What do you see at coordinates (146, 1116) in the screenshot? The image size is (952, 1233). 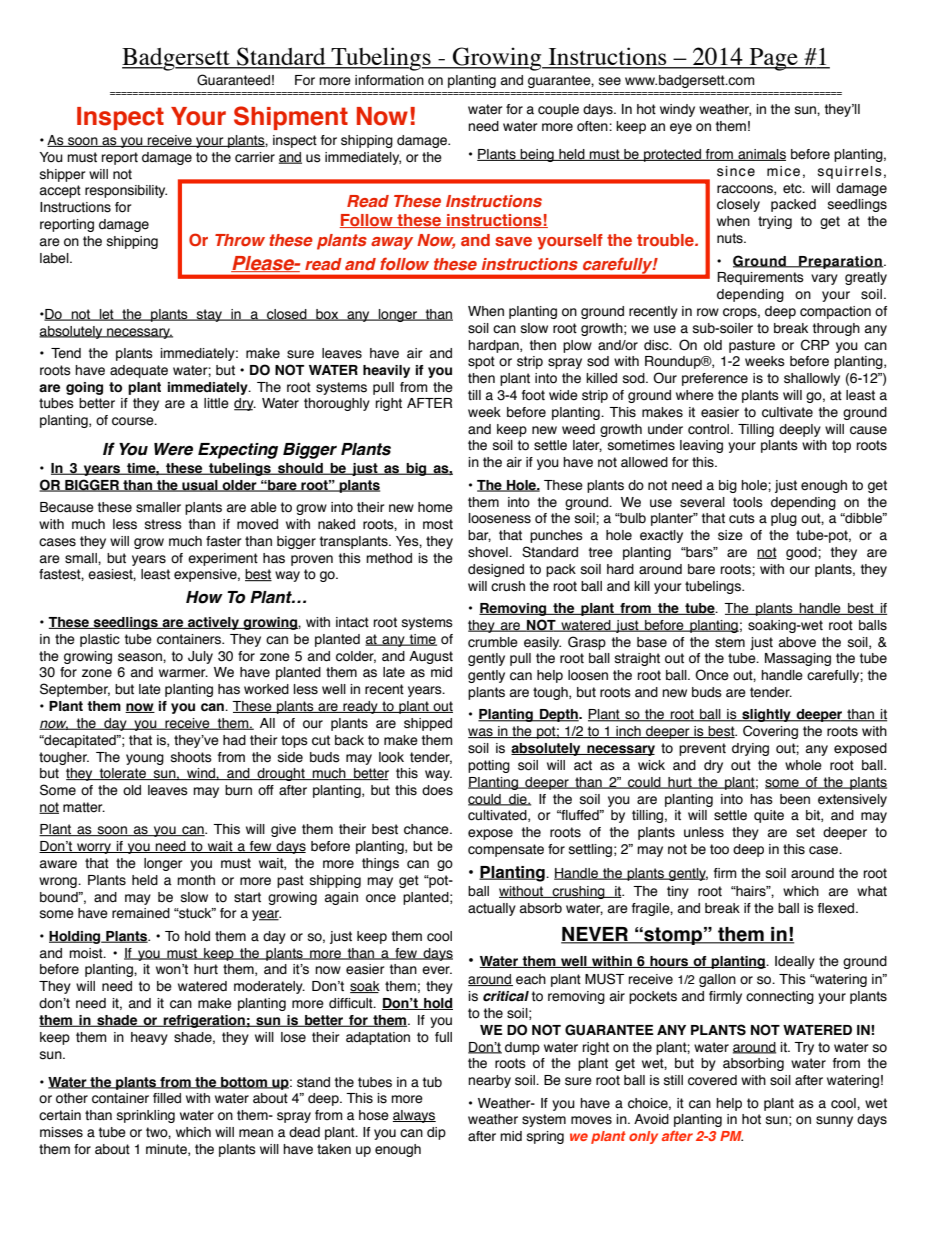 I see `sprinkling` at bounding box center [146, 1116].
